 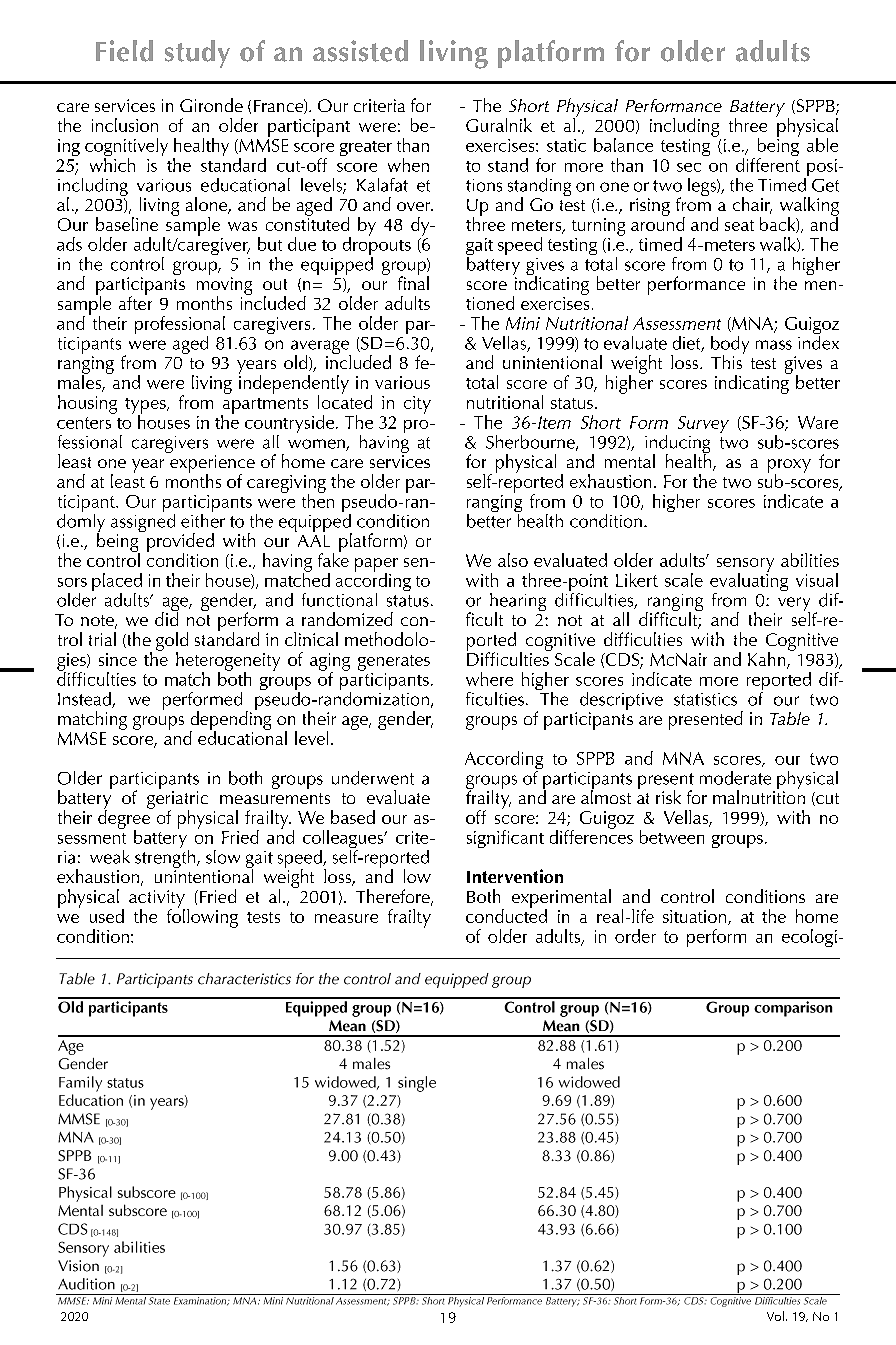 I want to click on conducted, so click(x=506, y=915).
